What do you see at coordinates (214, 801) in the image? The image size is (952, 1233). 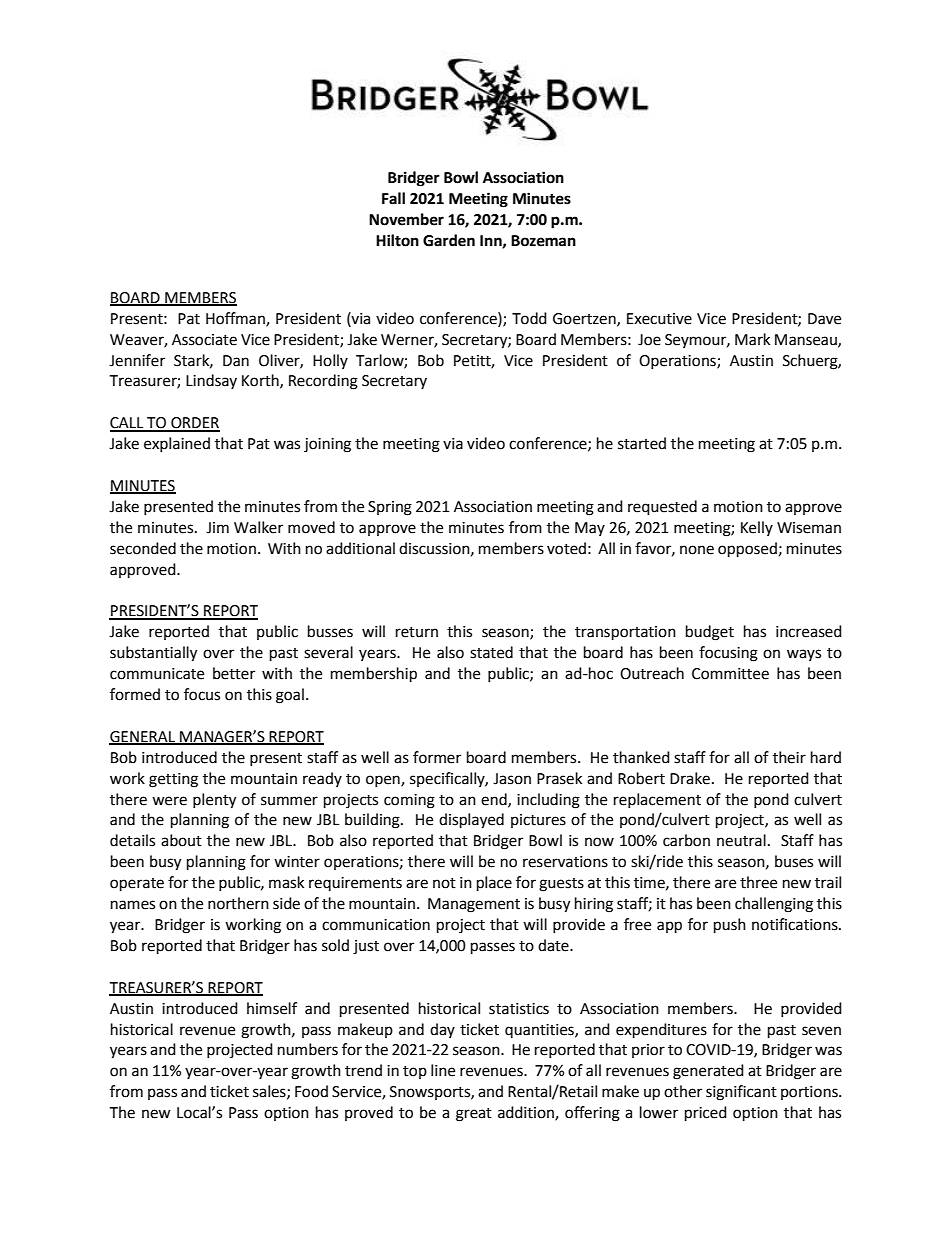 I see `plenty` at bounding box center [214, 801].
